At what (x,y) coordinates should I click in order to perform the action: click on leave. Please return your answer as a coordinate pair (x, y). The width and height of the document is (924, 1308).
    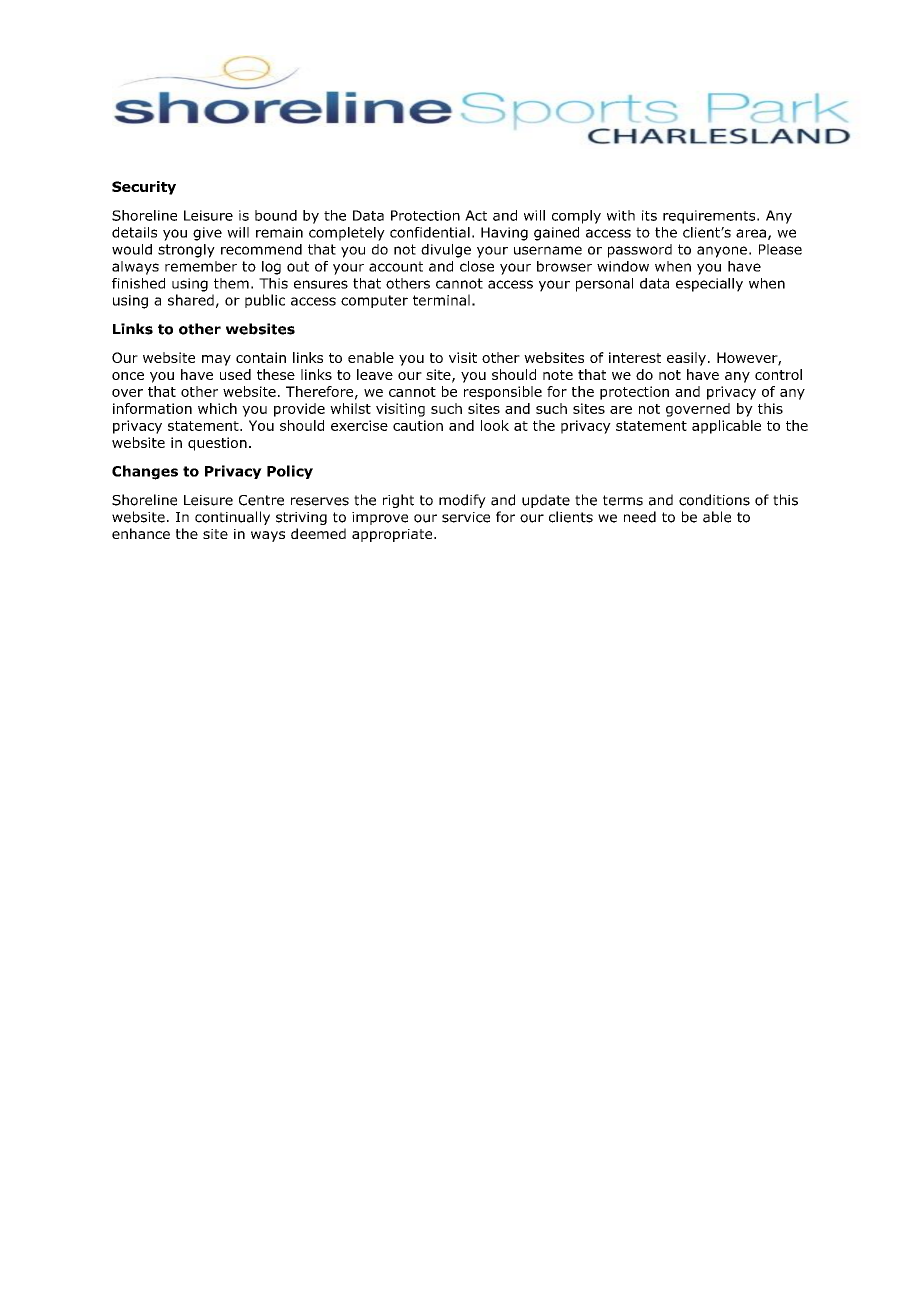
    Looking at the image, I should click on (375, 374).
